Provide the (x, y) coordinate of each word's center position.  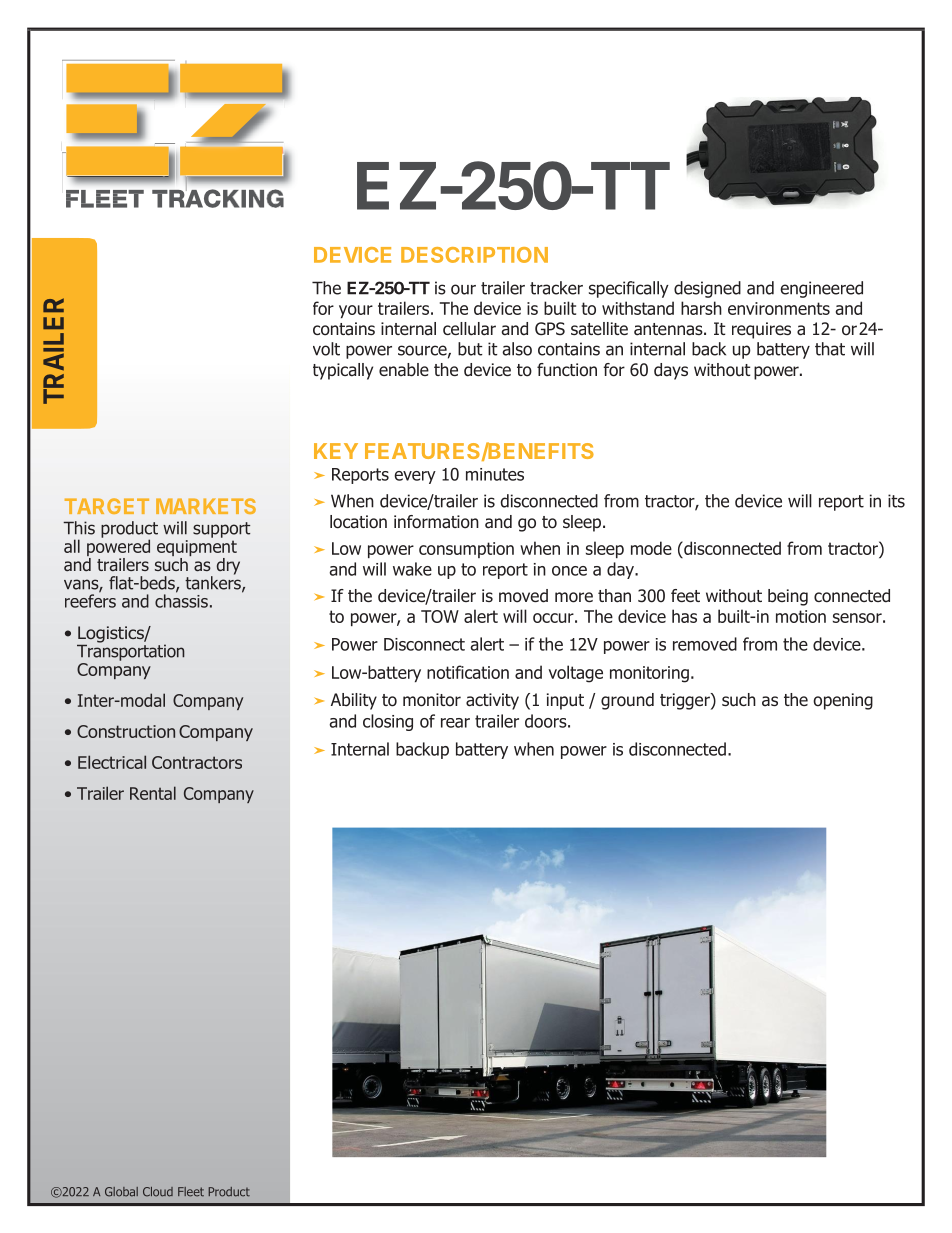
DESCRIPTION (474, 255)
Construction (126, 731)
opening (843, 701)
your (356, 311)
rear (455, 723)
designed (707, 289)
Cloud (158, 1192)
